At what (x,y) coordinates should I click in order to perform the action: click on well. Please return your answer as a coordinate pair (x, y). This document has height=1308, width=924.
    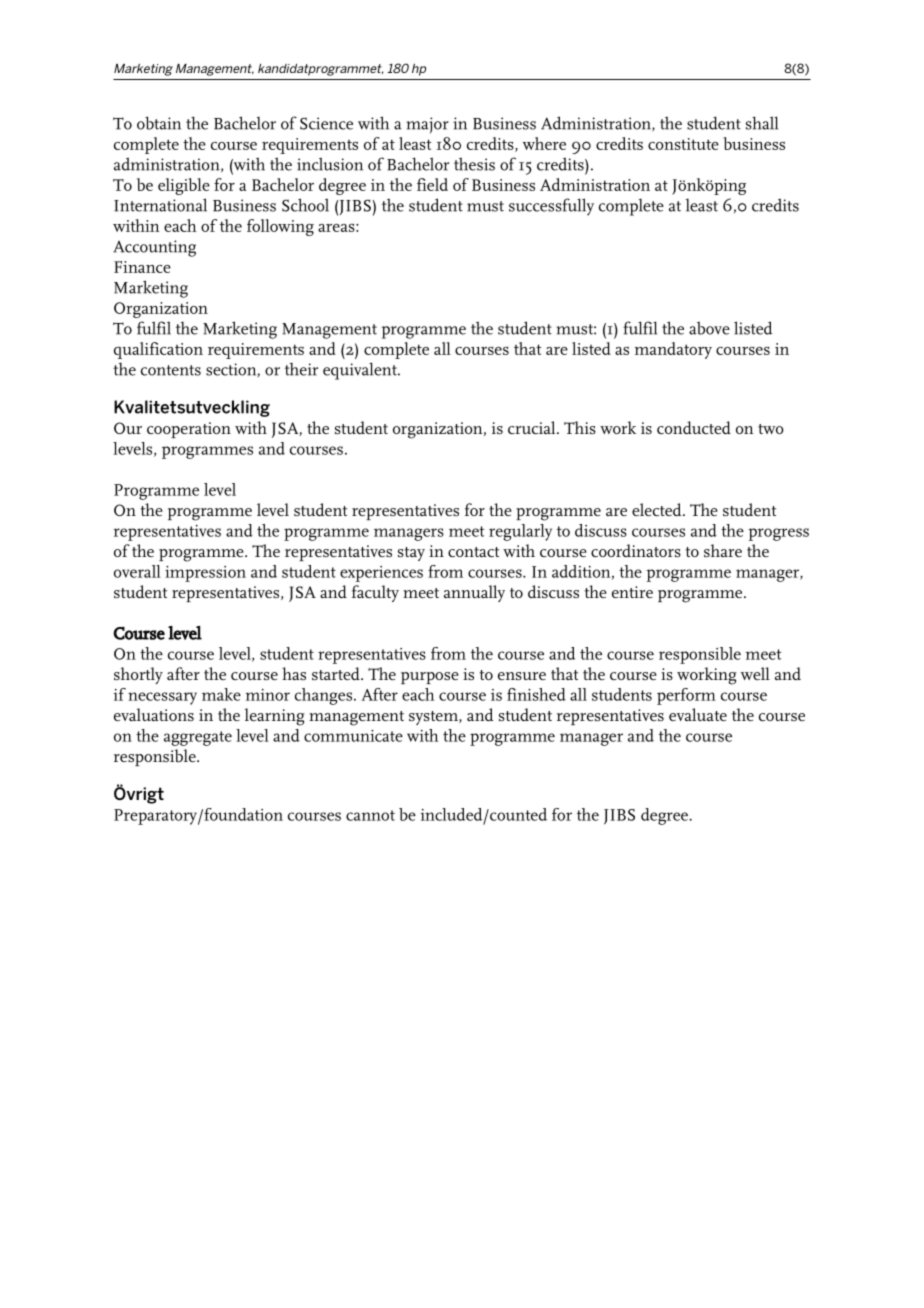
    Looking at the image, I should click on (755, 673).
